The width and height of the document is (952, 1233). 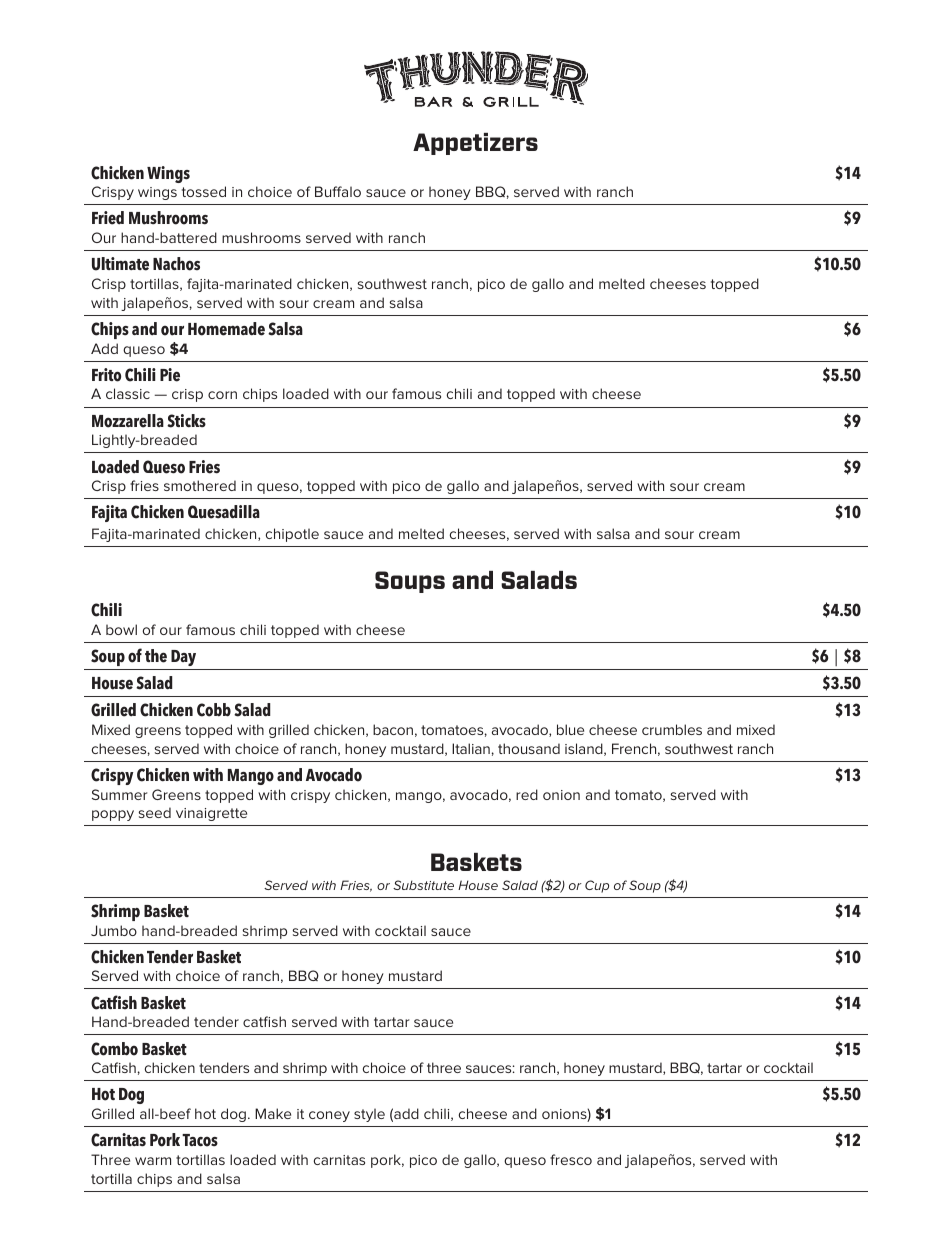 What do you see at coordinates (570, 729) in the document?
I see `blue` at bounding box center [570, 729].
